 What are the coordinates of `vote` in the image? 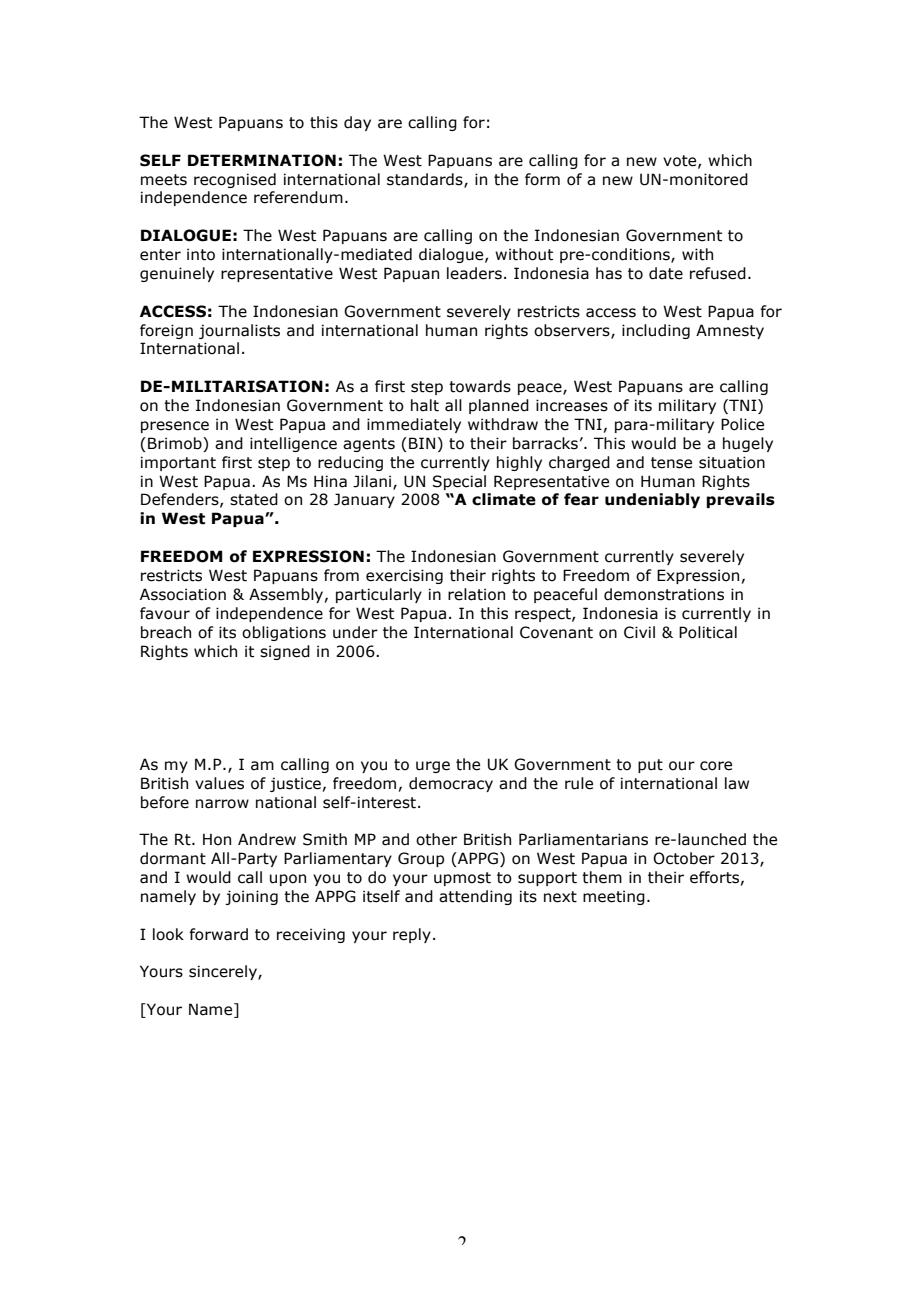 It's located at (681, 161).
